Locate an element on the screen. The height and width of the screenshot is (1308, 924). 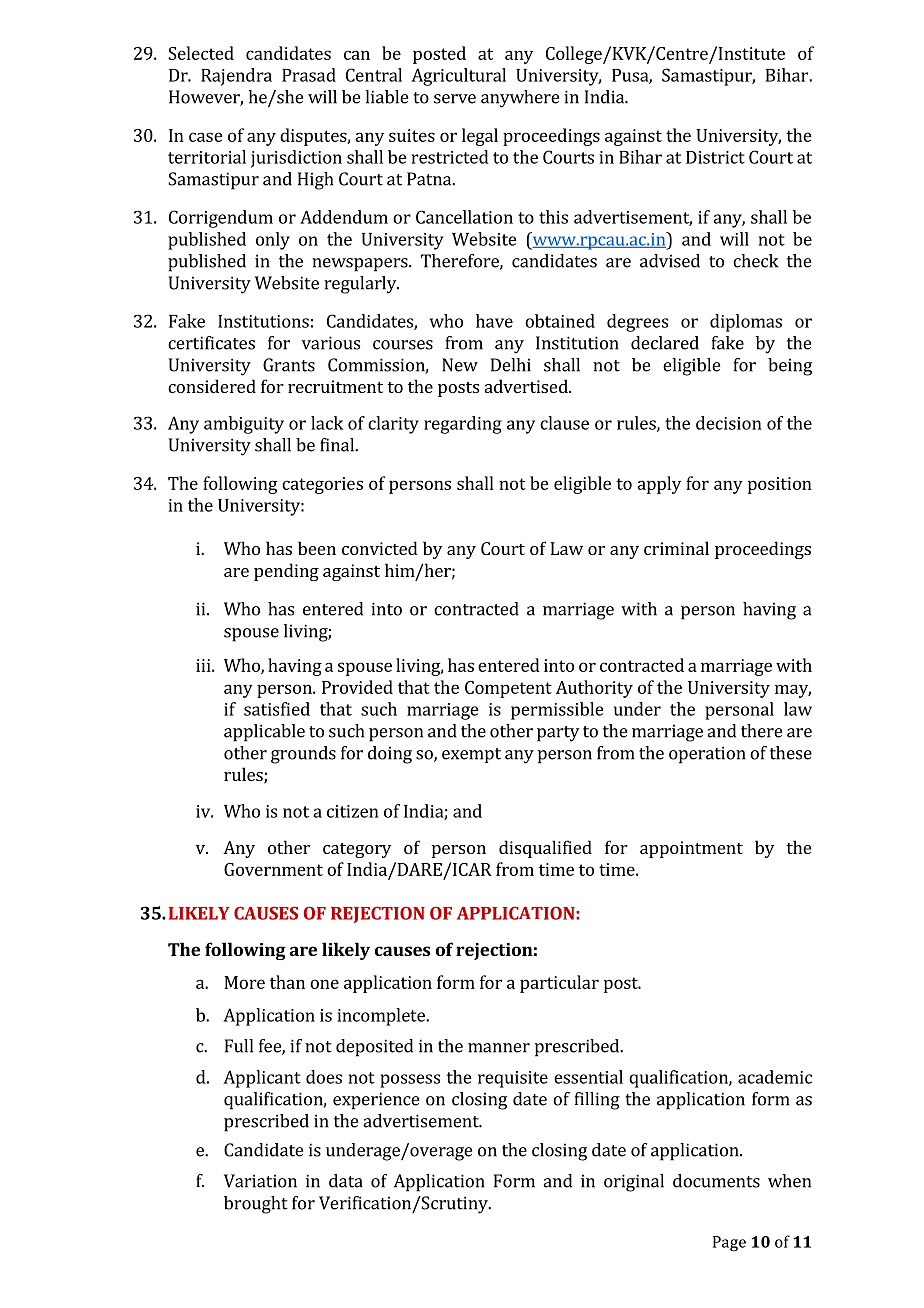
Prasad is located at coordinates (309, 75).
